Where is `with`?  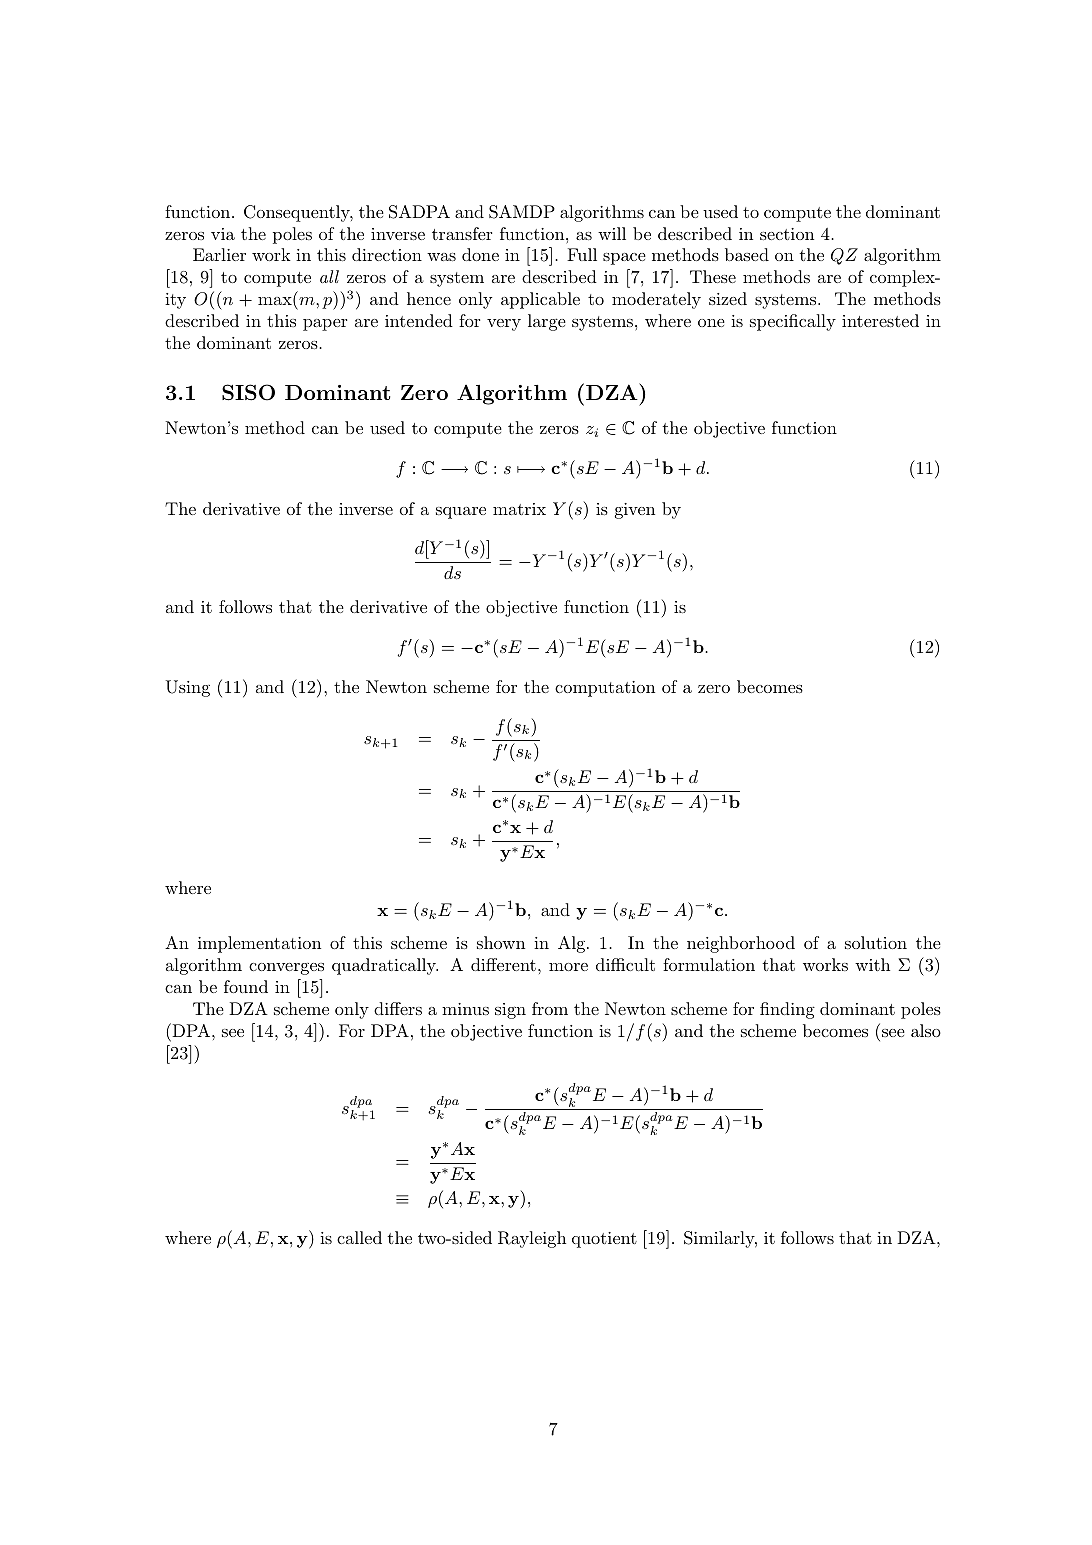 with is located at coordinates (872, 964).
